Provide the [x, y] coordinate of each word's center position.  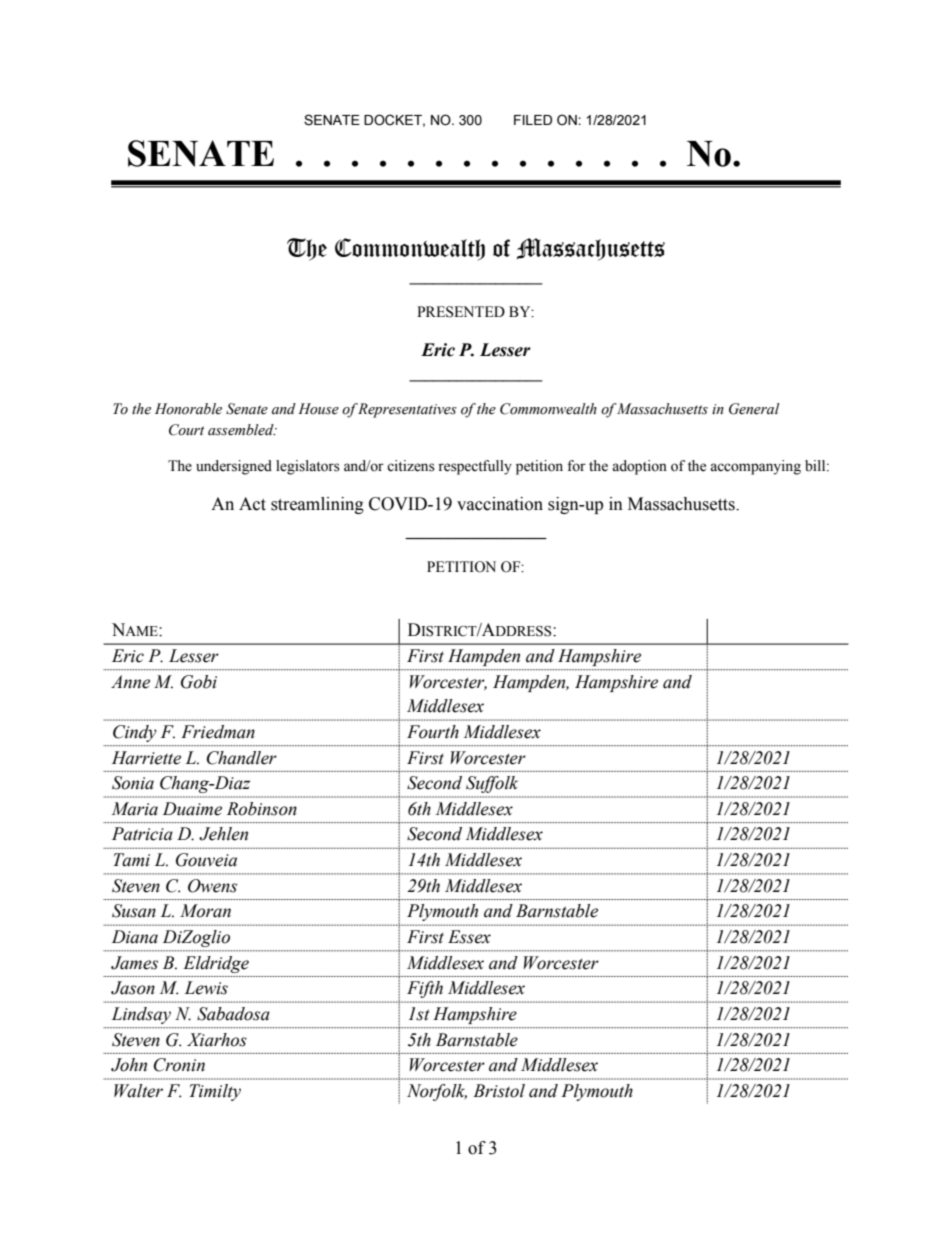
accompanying [755, 467]
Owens [212, 886]
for [576, 466]
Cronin [179, 1065]
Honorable [188, 409]
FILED [533, 120]
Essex [469, 937]
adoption [639, 467]
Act [252, 504]
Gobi [199, 682]
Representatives [407, 410]
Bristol [499, 1091]
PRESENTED [461, 312]
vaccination [500, 504]
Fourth [433, 732]
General [754, 409]
